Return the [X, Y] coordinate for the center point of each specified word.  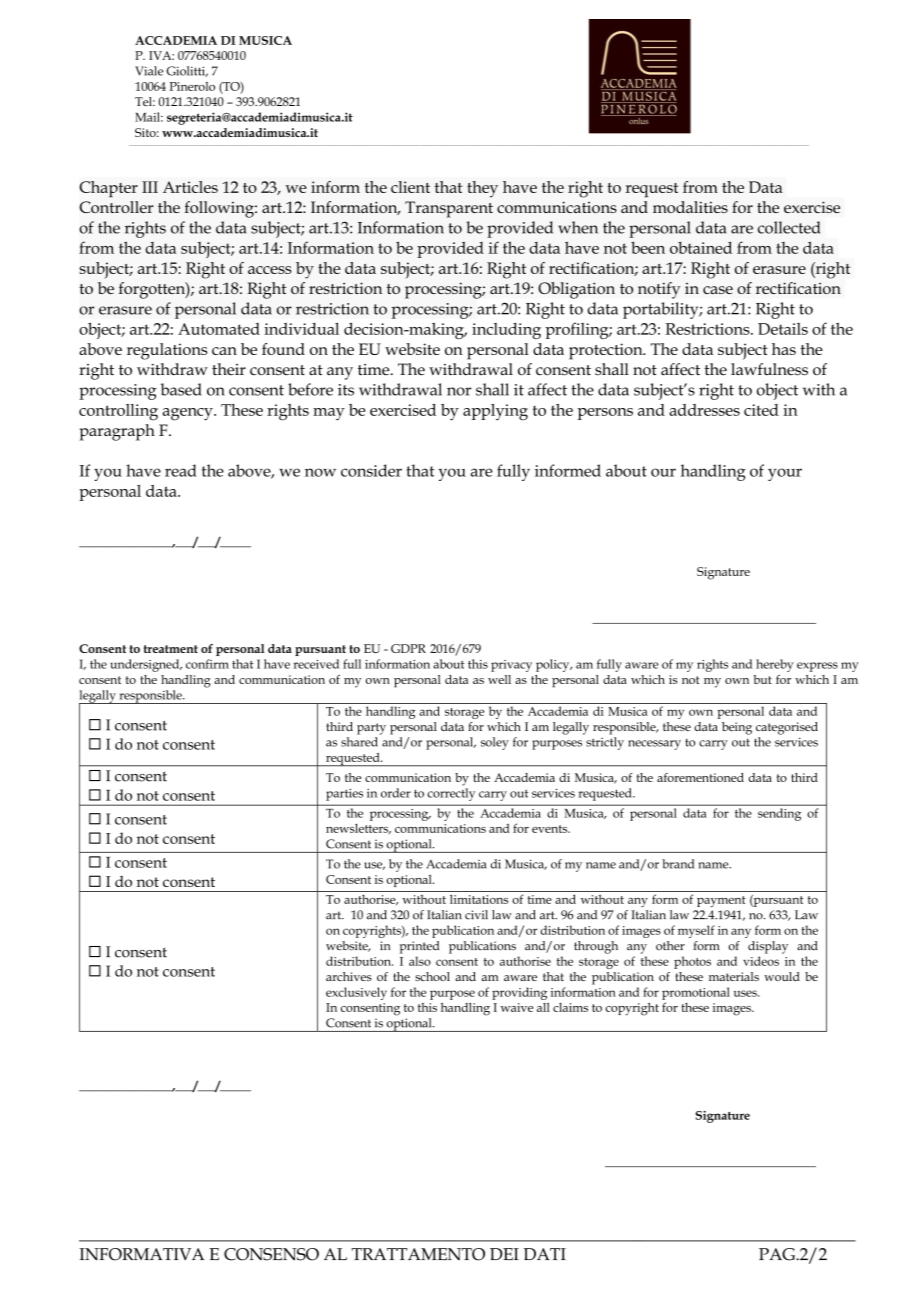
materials [734, 976]
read [181, 470]
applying [495, 412]
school [432, 976]
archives [349, 976]
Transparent [449, 209]
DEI [504, 1254]
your [785, 474]
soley [495, 743]
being [737, 728]
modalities [690, 207]
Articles [190, 187]
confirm [207, 664]
